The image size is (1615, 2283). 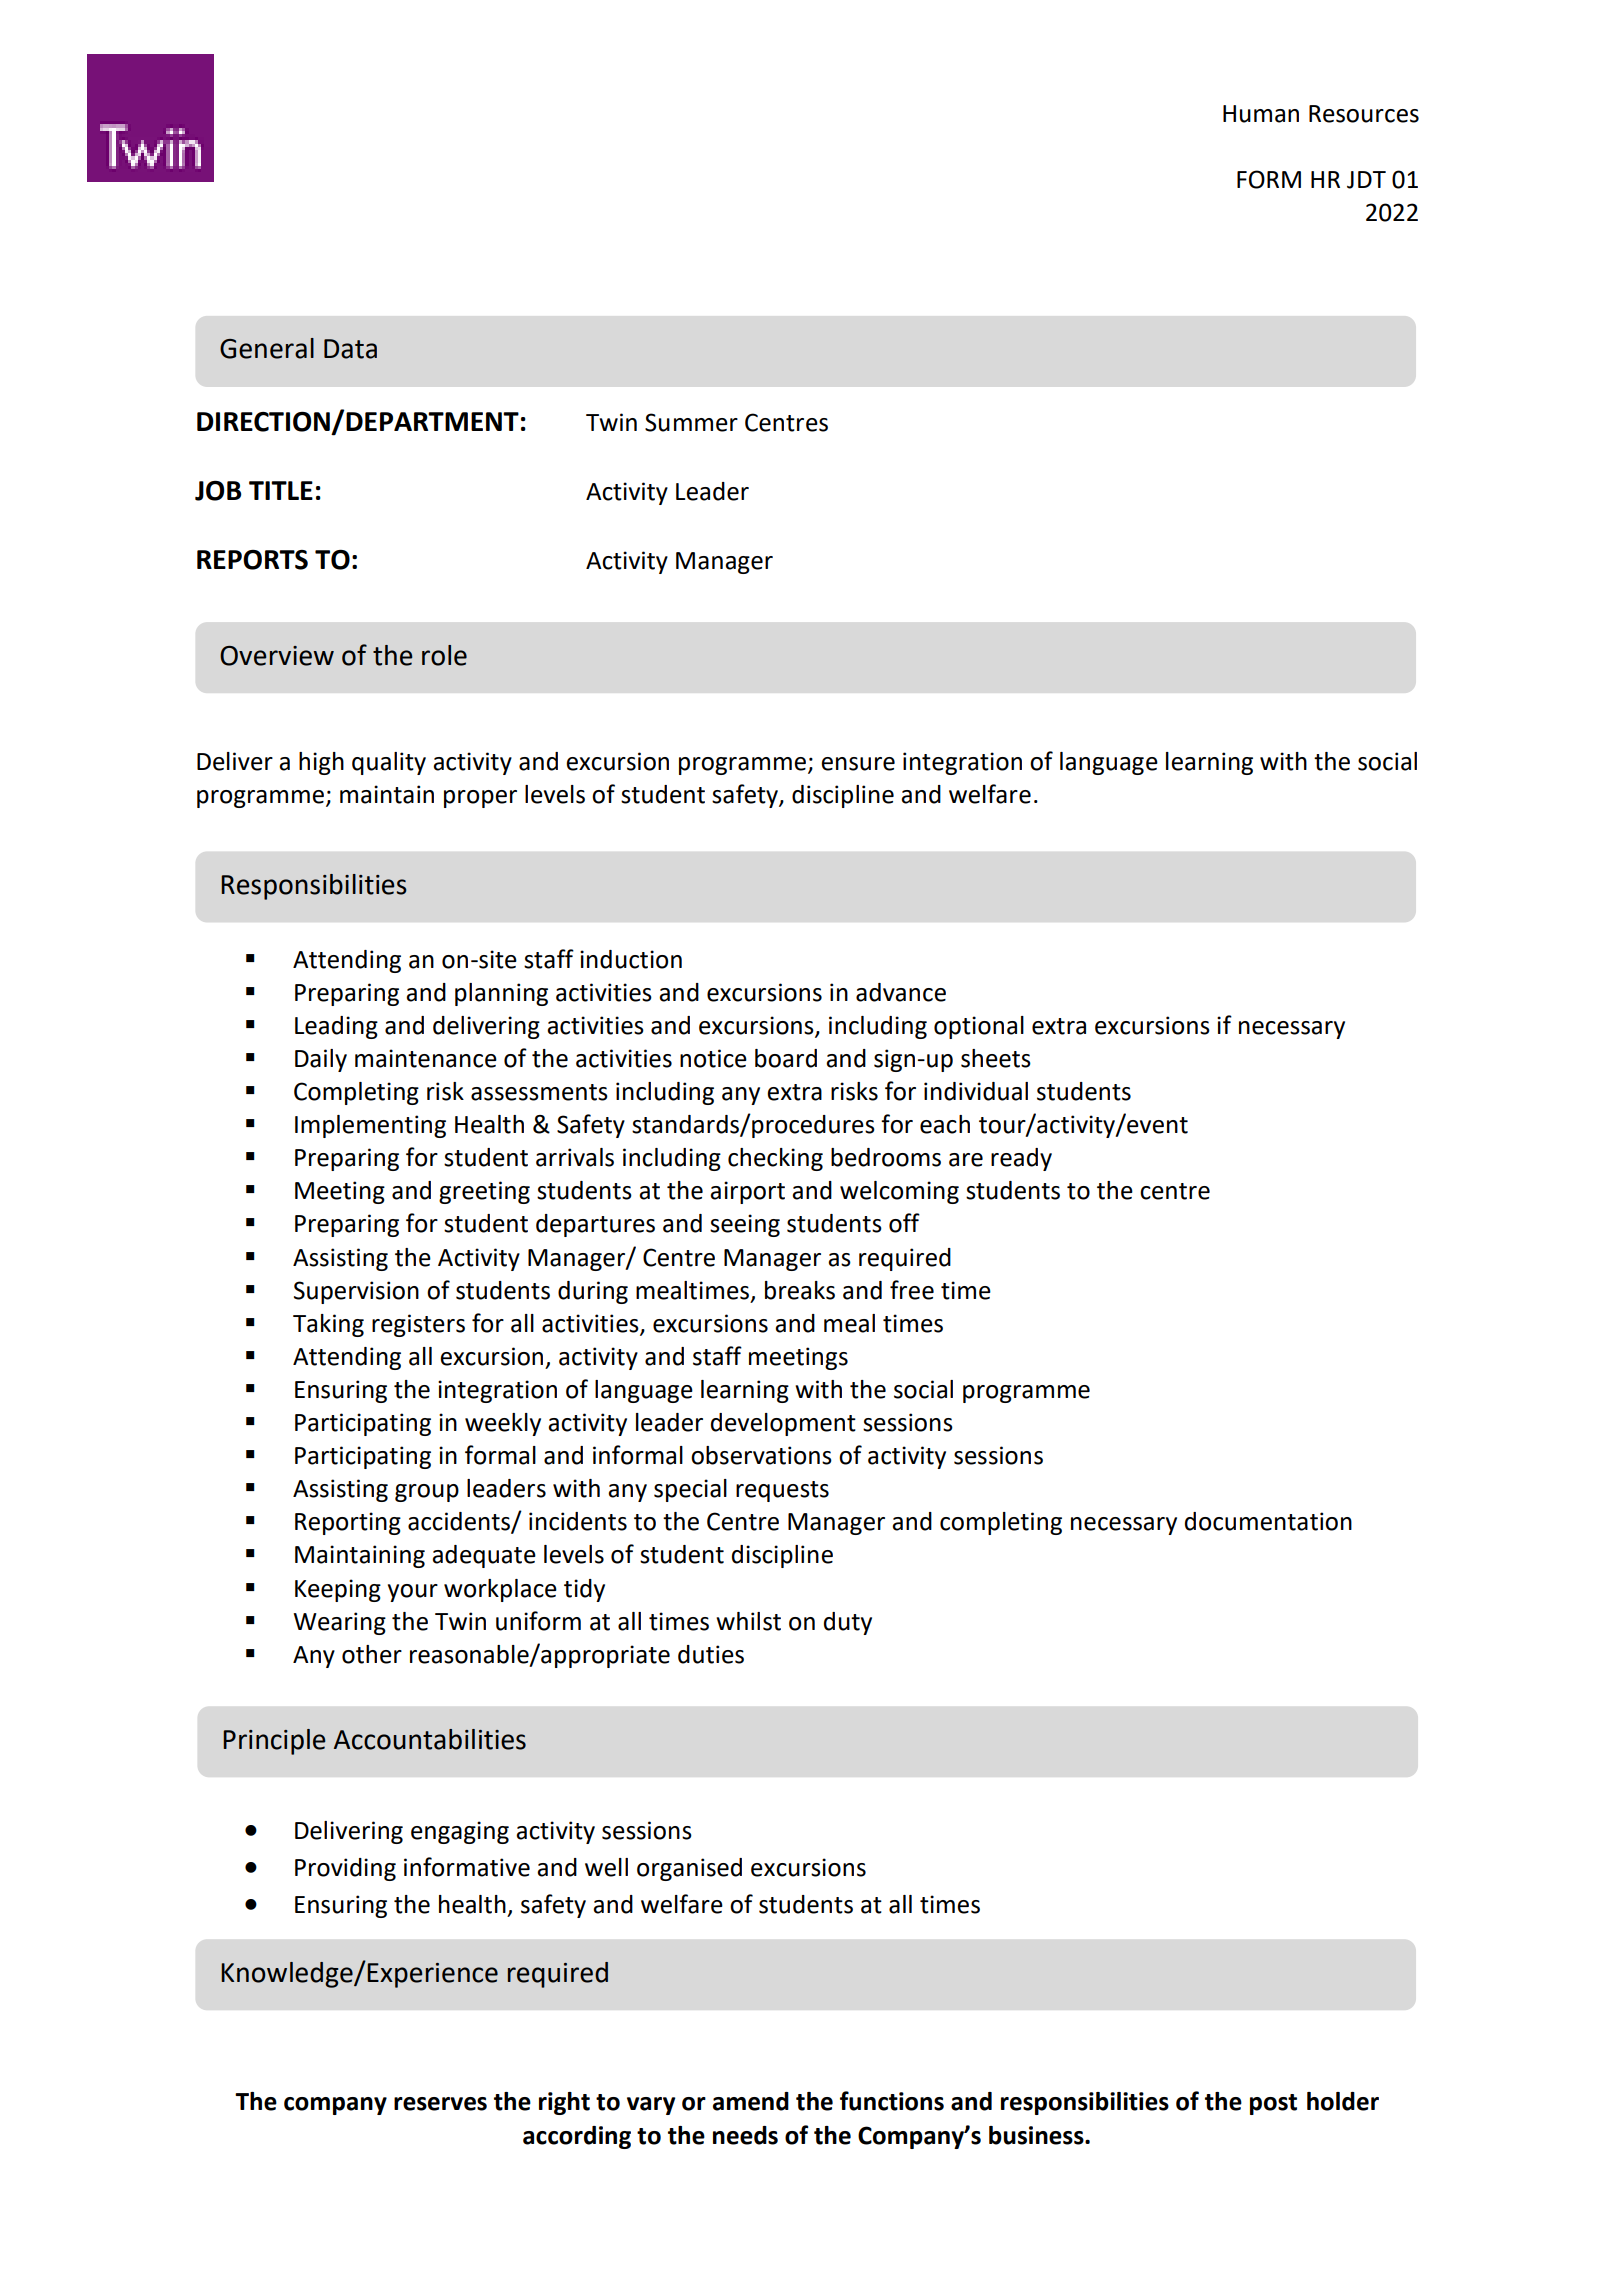 I want to click on documentation, so click(x=1268, y=1521).
